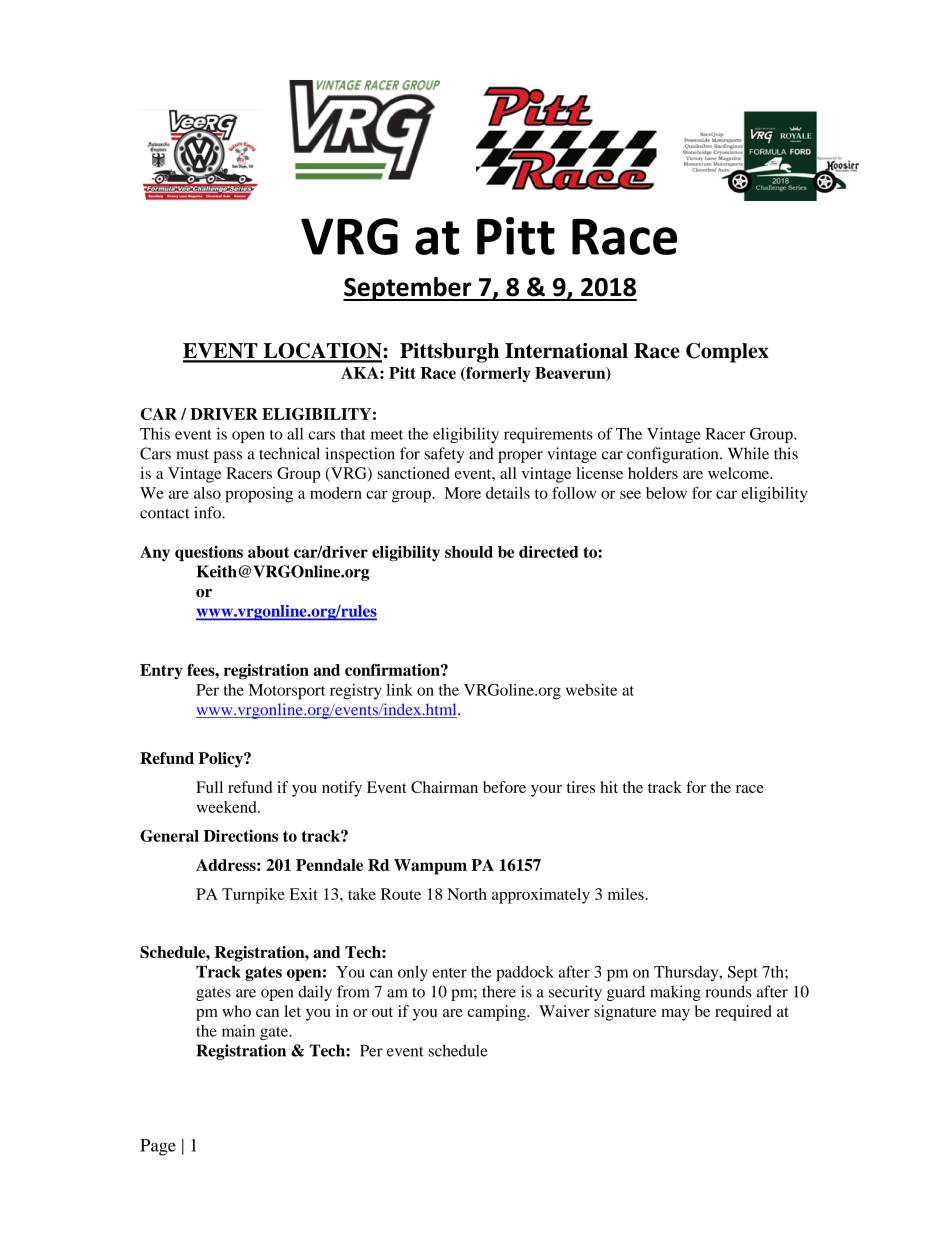  Describe the element at coordinates (498, 1013) in the page. I see `camping` at that location.
